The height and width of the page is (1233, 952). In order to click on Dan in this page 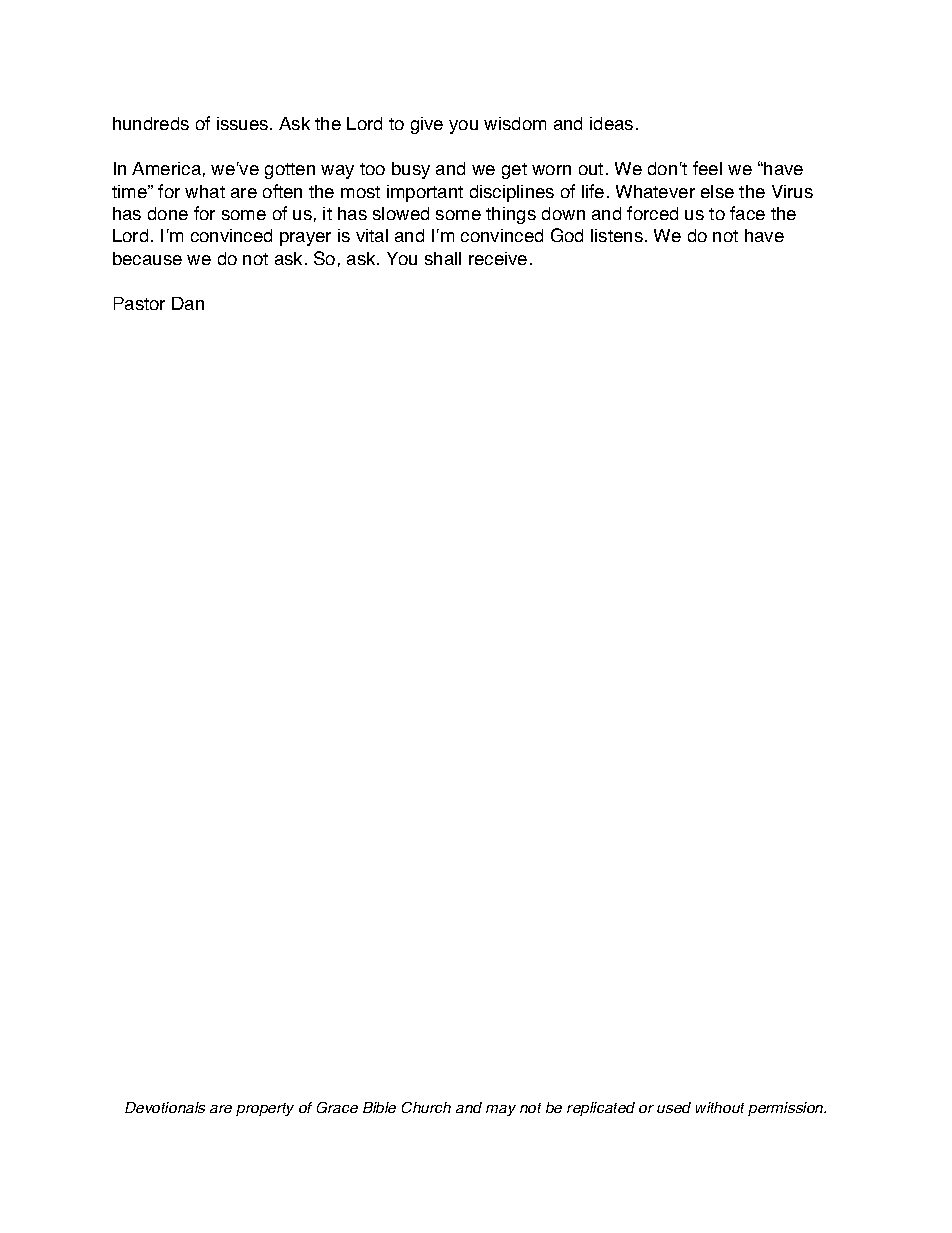, I will do `click(188, 303)`.
